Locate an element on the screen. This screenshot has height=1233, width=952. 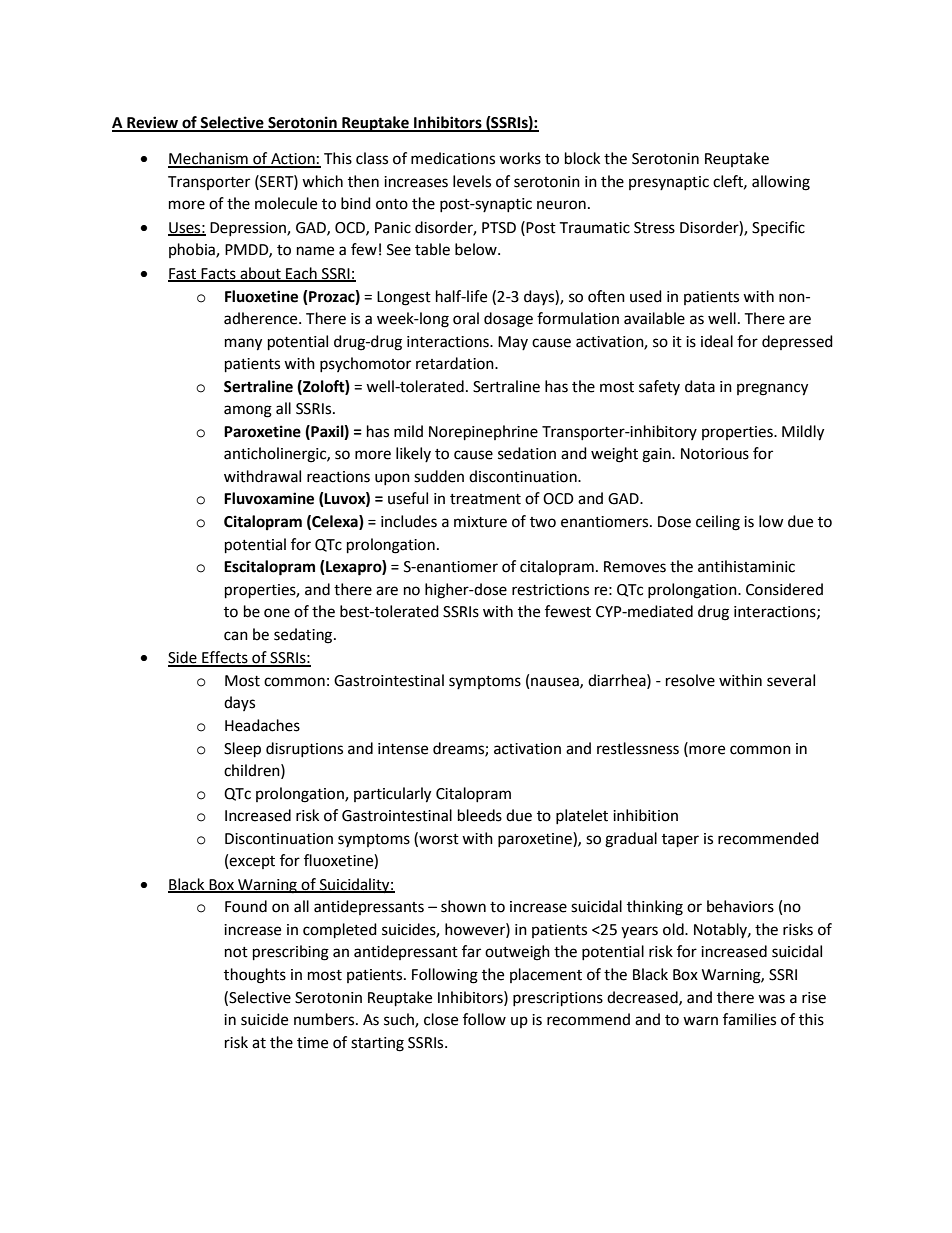
among is located at coordinates (248, 411).
